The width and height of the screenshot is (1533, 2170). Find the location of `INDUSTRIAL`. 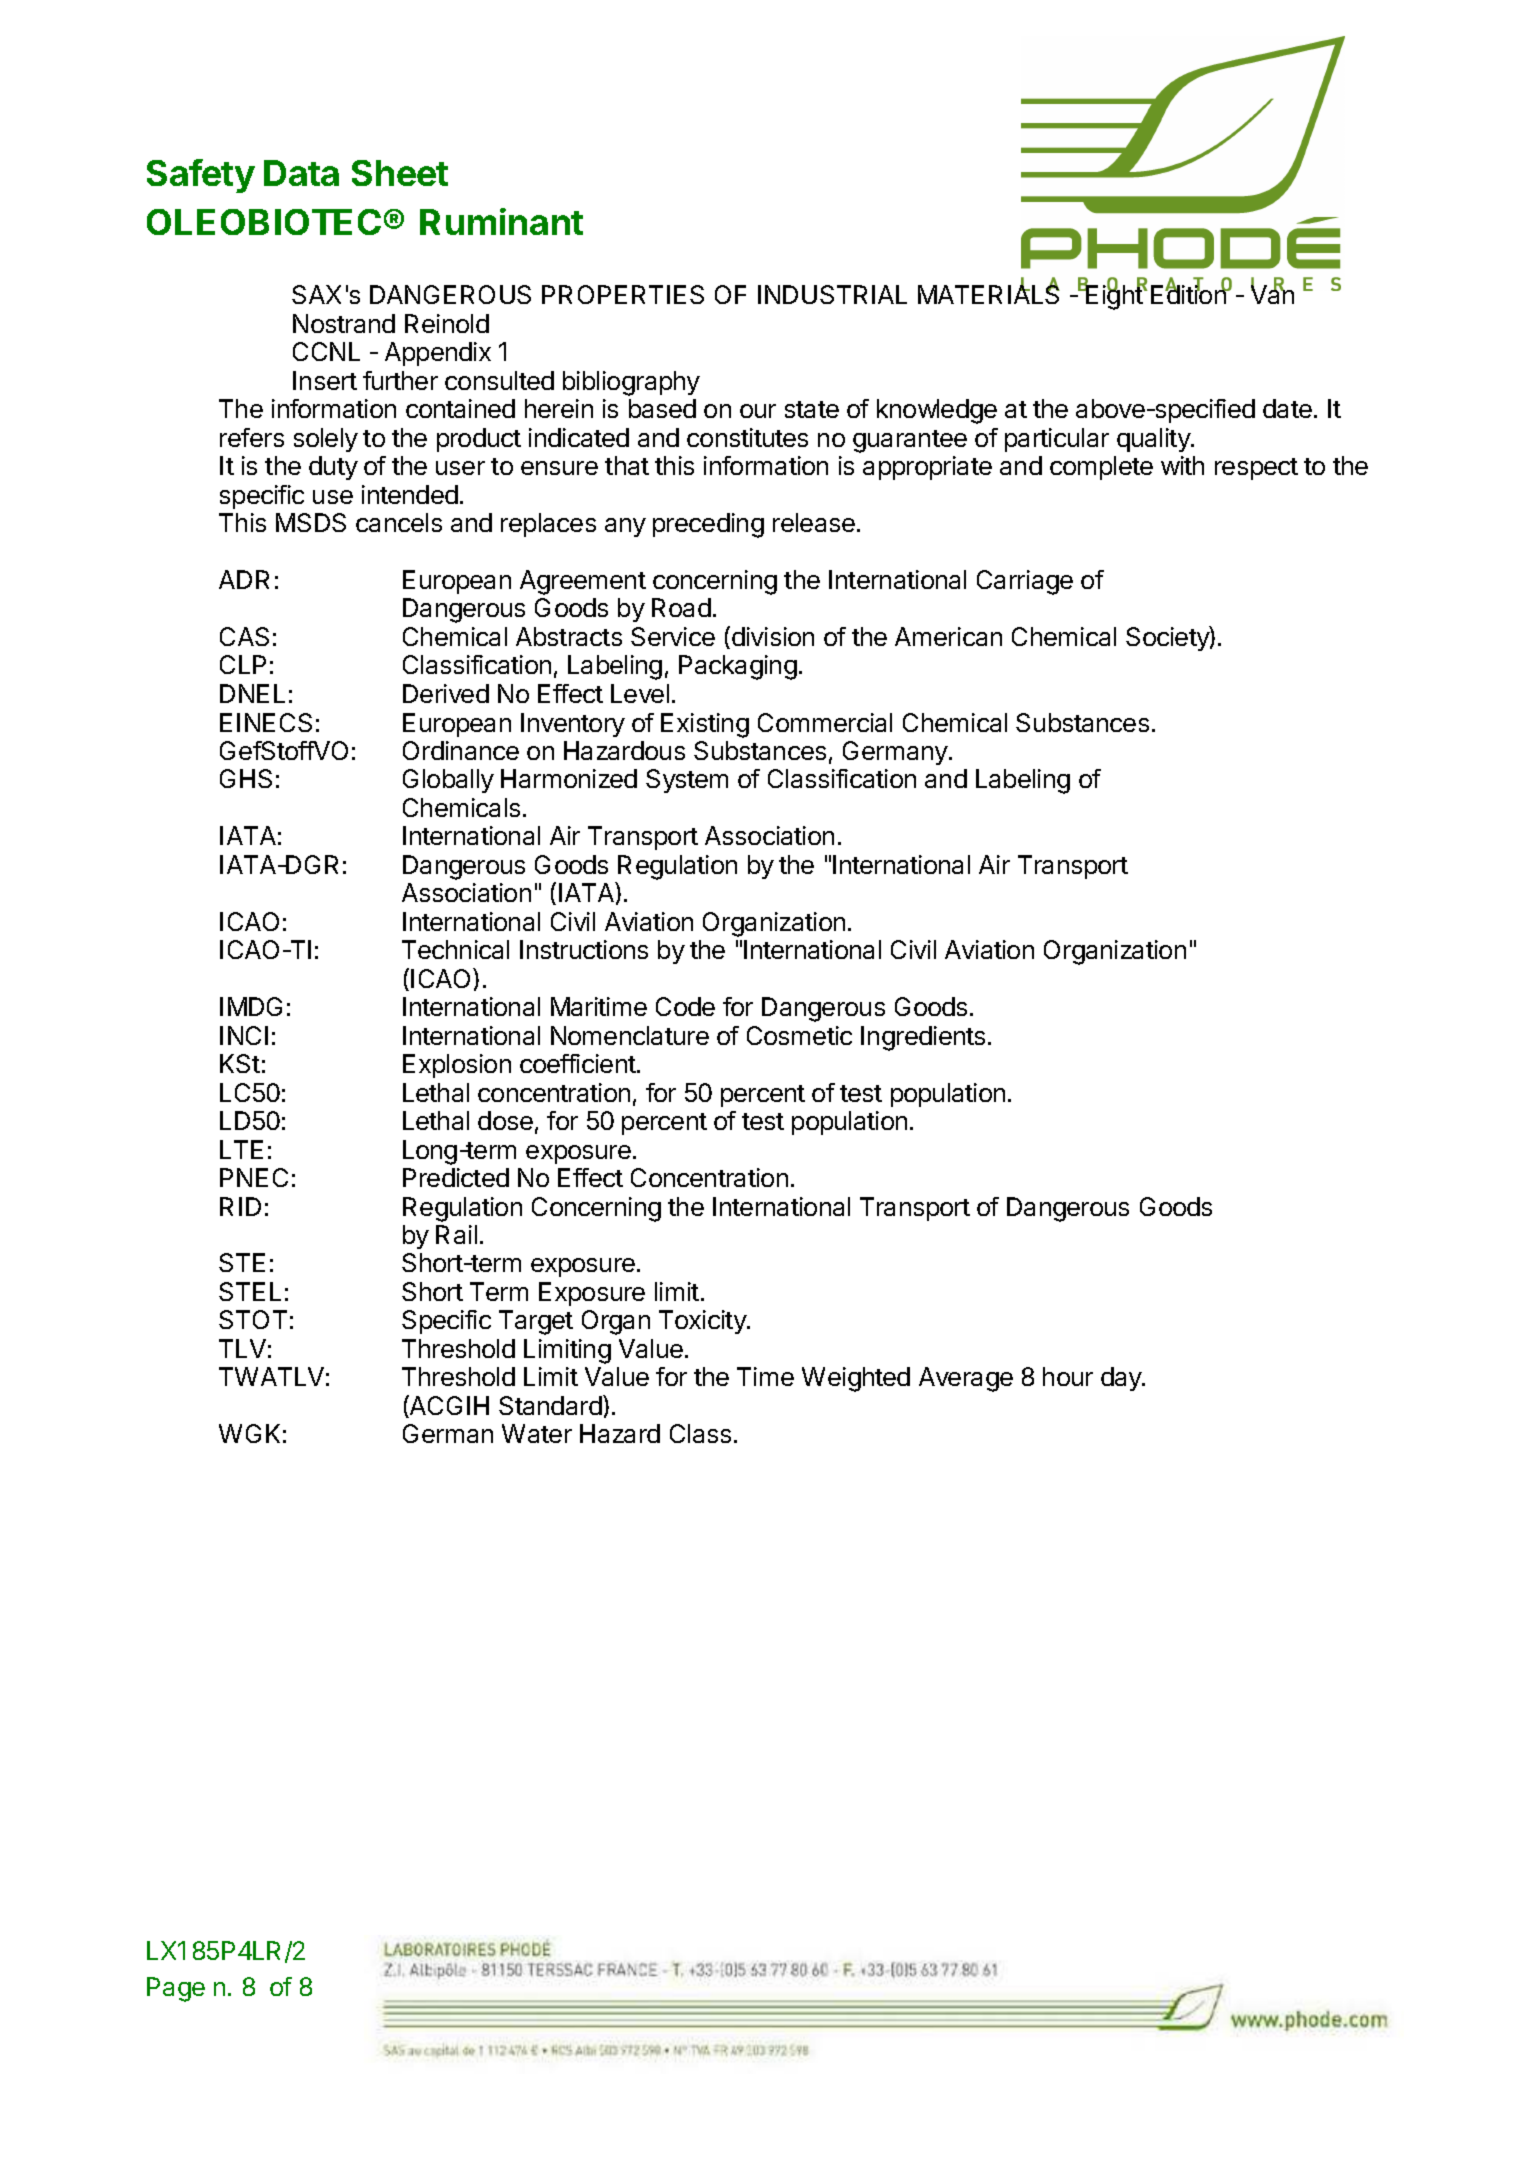

INDUSTRIAL is located at coordinates (832, 294).
